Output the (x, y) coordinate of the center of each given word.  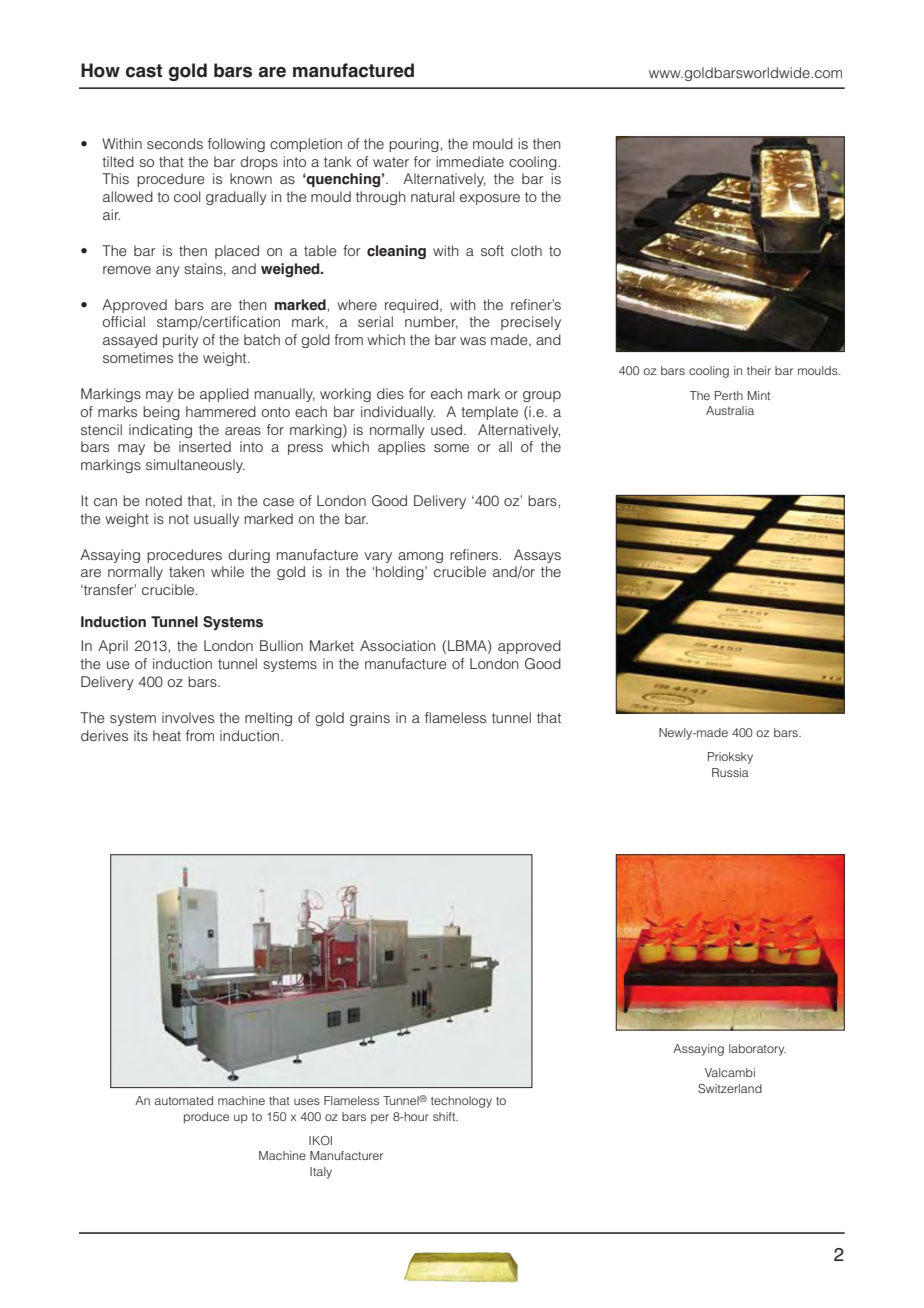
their (759, 370)
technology (461, 1102)
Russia (730, 772)
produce (206, 1118)
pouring (415, 145)
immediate (470, 161)
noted (164, 500)
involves (188, 717)
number (431, 322)
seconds (175, 143)
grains (370, 719)
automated (184, 1100)
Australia (730, 410)
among (420, 557)
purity (181, 341)
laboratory (757, 1050)
